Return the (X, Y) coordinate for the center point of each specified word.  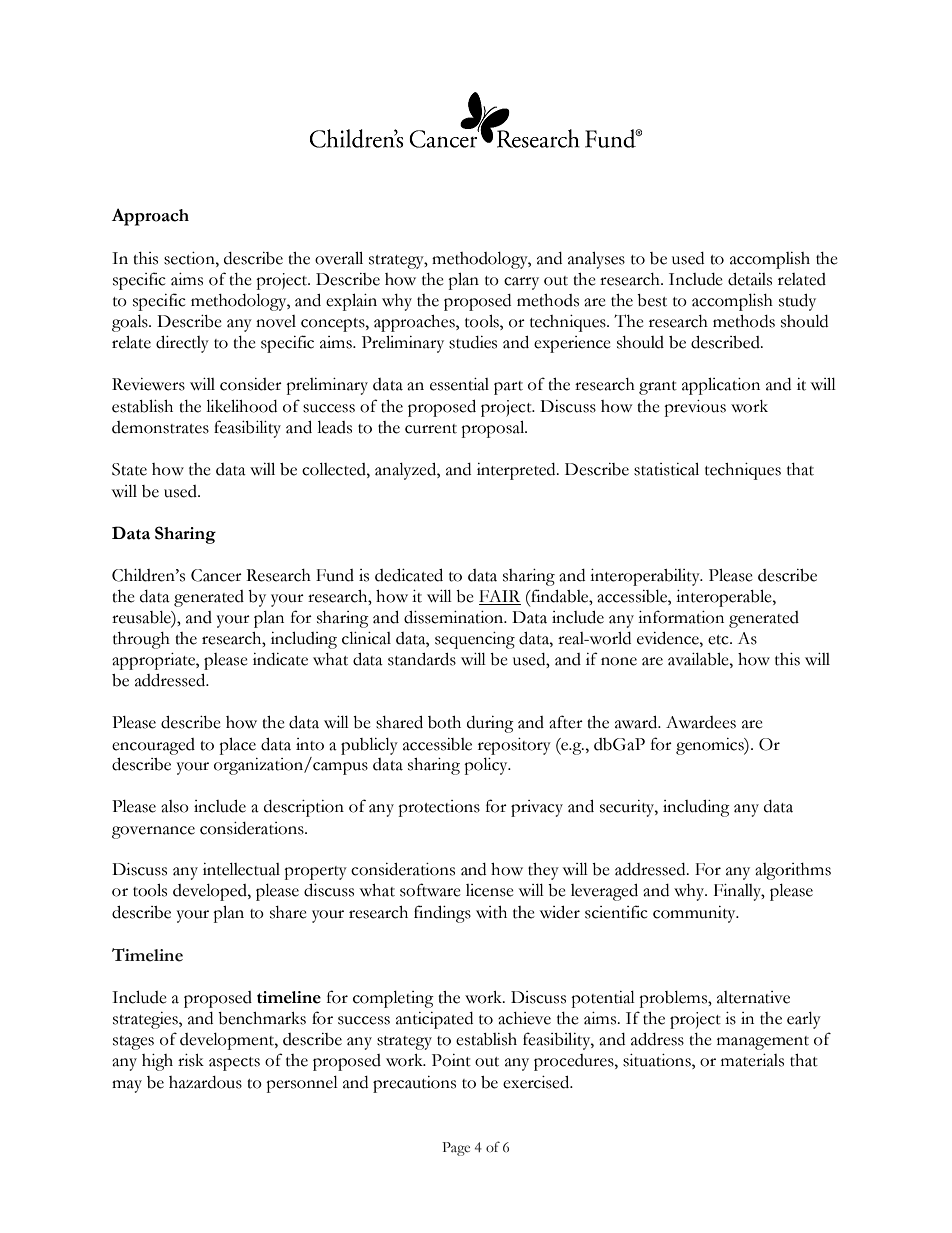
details (750, 279)
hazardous (205, 1082)
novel (276, 321)
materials (752, 1060)
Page (456, 1149)
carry (521, 283)
